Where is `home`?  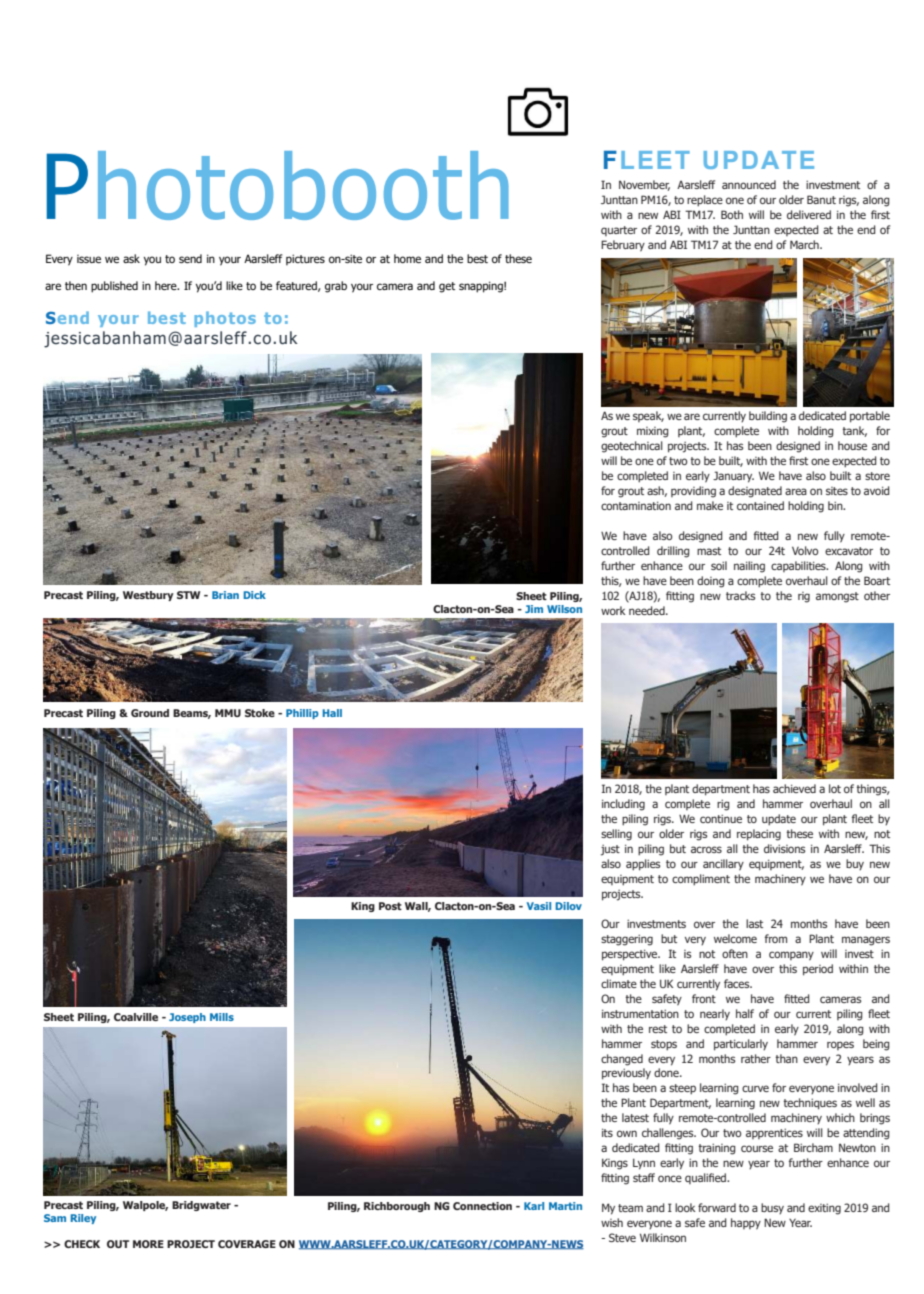 home is located at coordinates (407, 258).
